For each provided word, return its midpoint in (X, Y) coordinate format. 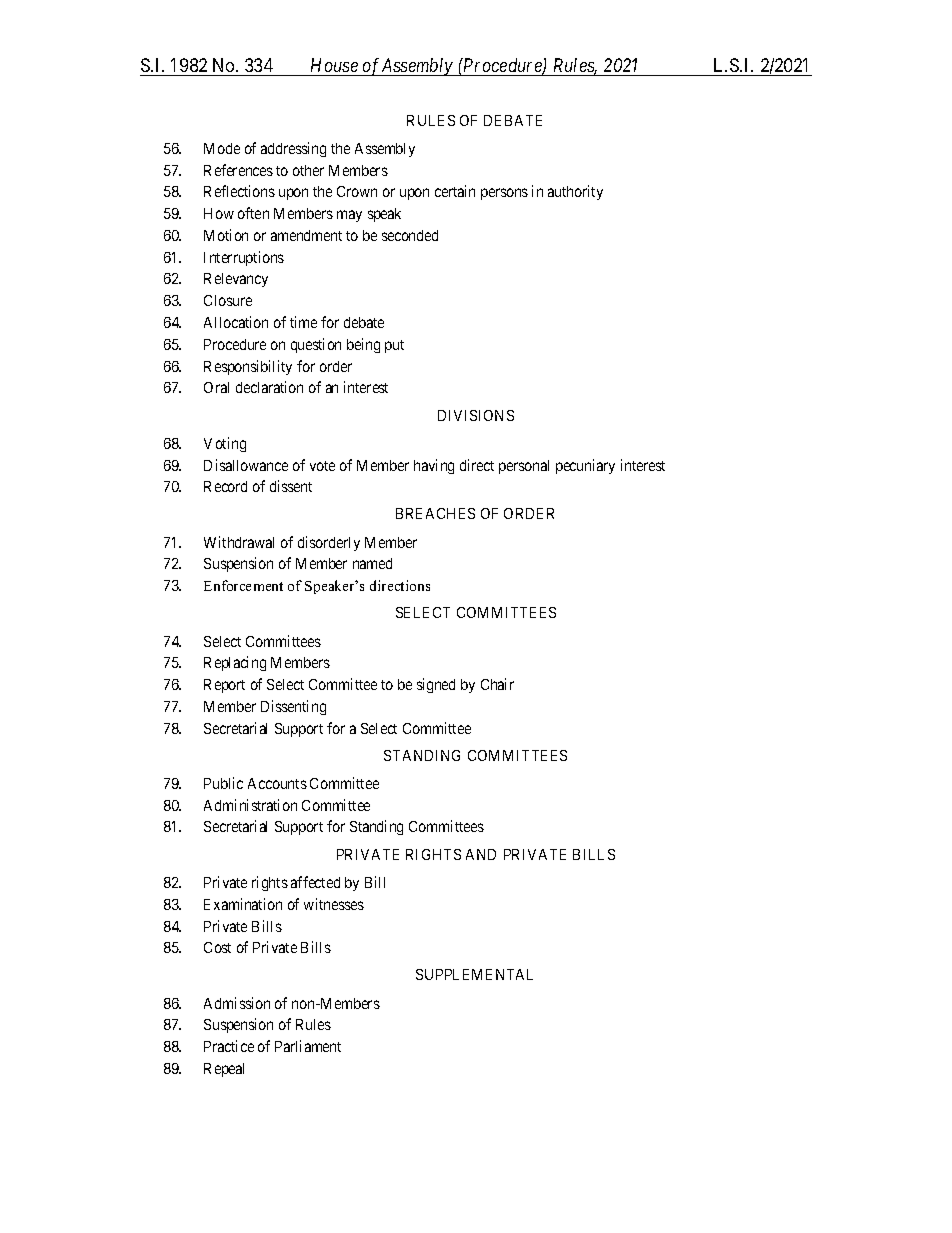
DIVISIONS (476, 415)
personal (524, 467)
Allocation (236, 322)
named (372, 563)
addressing (293, 149)
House (334, 67)
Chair (497, 684)
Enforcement (243, 585)
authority (575, 192)
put (394, 346)
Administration (250, 805)
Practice (229, 1046)
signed (436, 685)
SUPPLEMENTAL (474, 974)
